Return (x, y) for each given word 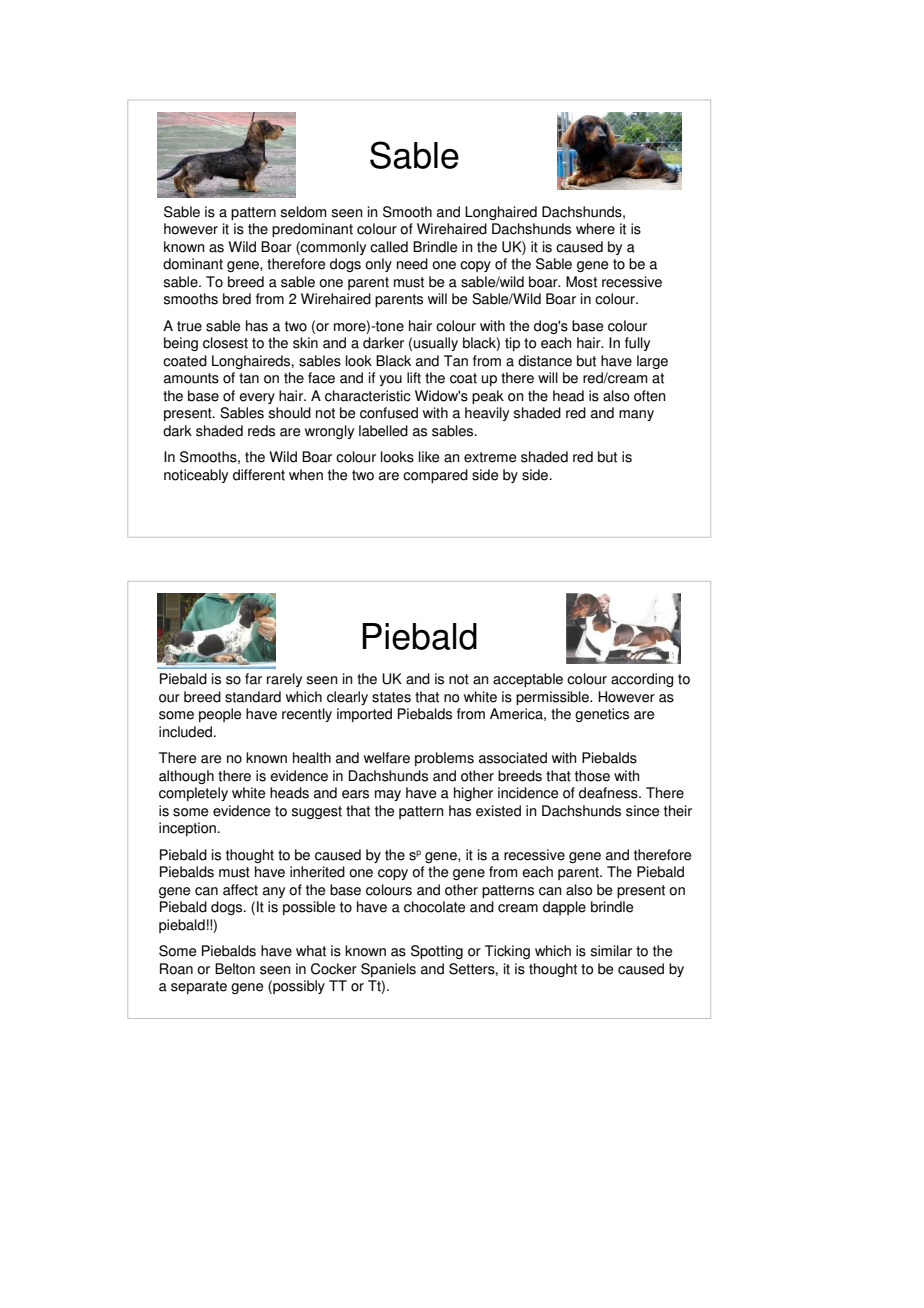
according (642, 680)
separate (199, 987)
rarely (284, 680)
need (412, 264)
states (391, 697)
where (595, 229)
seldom (303, 212)
